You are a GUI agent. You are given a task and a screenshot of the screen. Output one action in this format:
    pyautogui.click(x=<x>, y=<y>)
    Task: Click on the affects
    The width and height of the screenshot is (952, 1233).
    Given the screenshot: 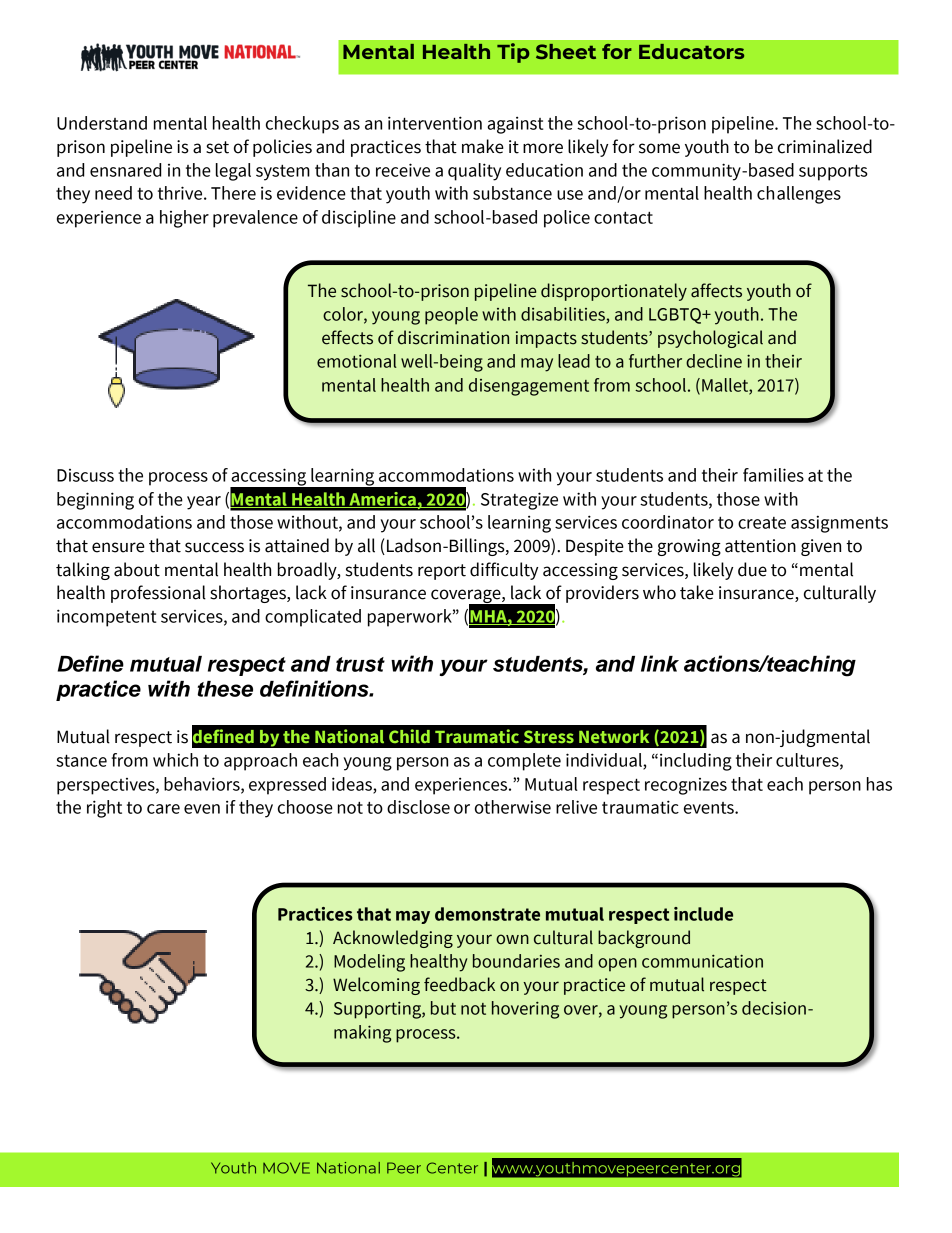 What is the action you would take?
    pyautogui.click(x=716, y=290)
